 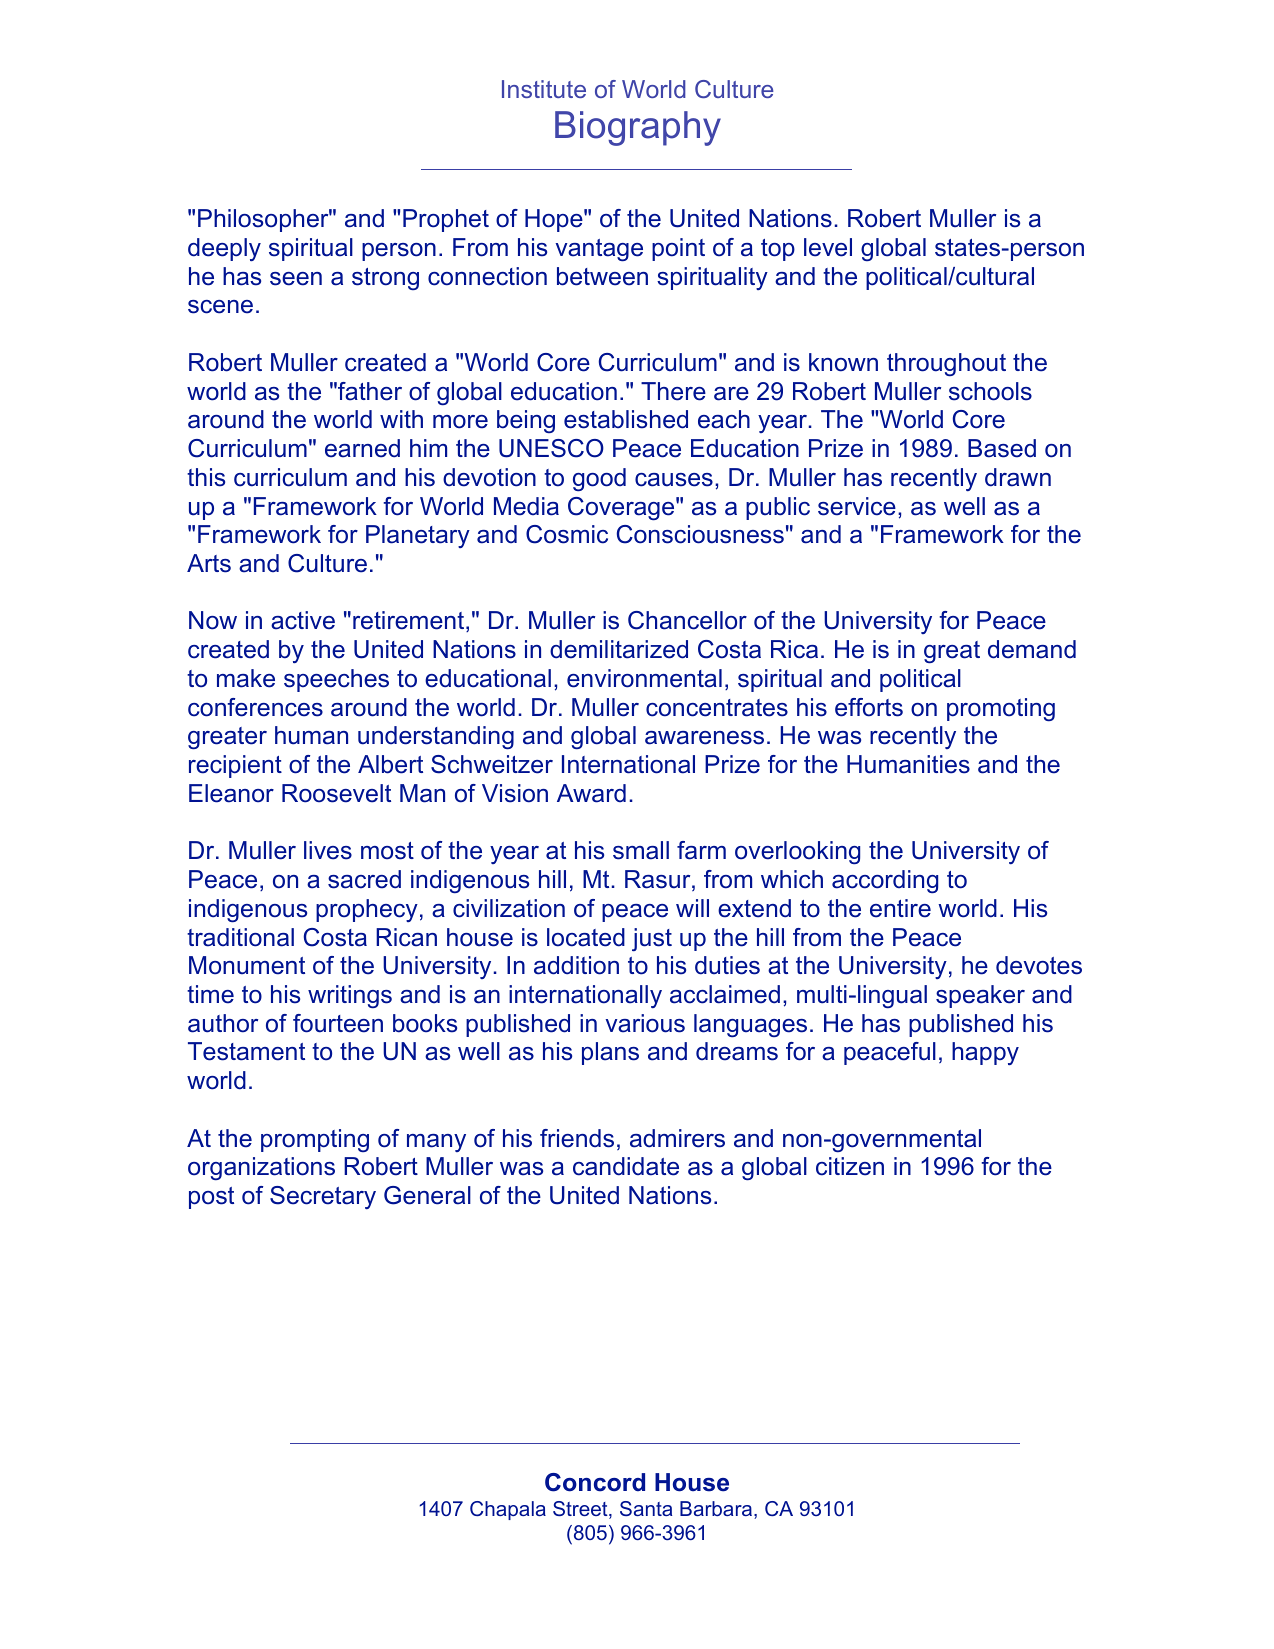 I want to click on earned, so click(x=362, y=448).
